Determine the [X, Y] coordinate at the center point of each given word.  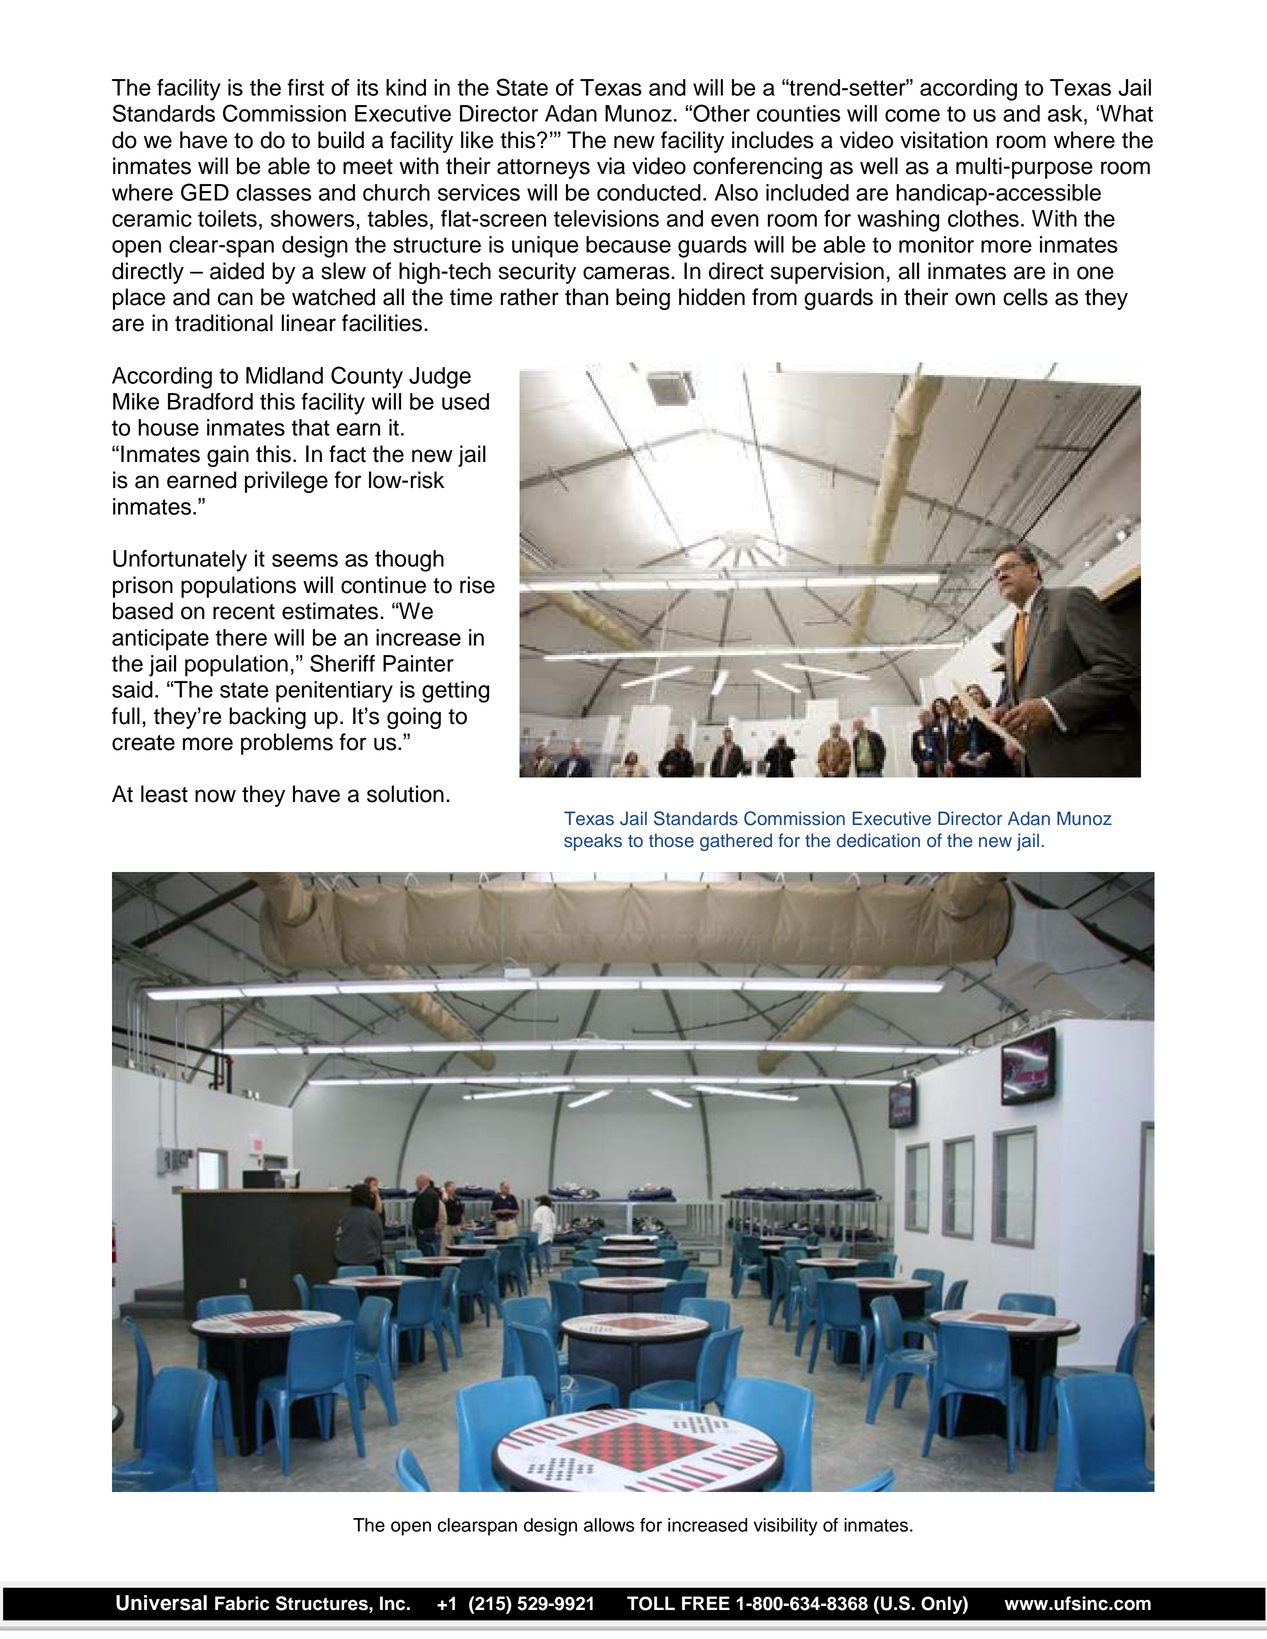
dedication [878, 840]
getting [455, 692]
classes [273, 192]
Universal [161, 1603]
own [975, 299]
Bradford [210, 401]
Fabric [242, 1603]
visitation [944, 140]
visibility [786, 1527]
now [215, 796]
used [465, 401]
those [671, 840]
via [611, 166]
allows [609, 1525]
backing [267, 718]
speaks [593, 842]
